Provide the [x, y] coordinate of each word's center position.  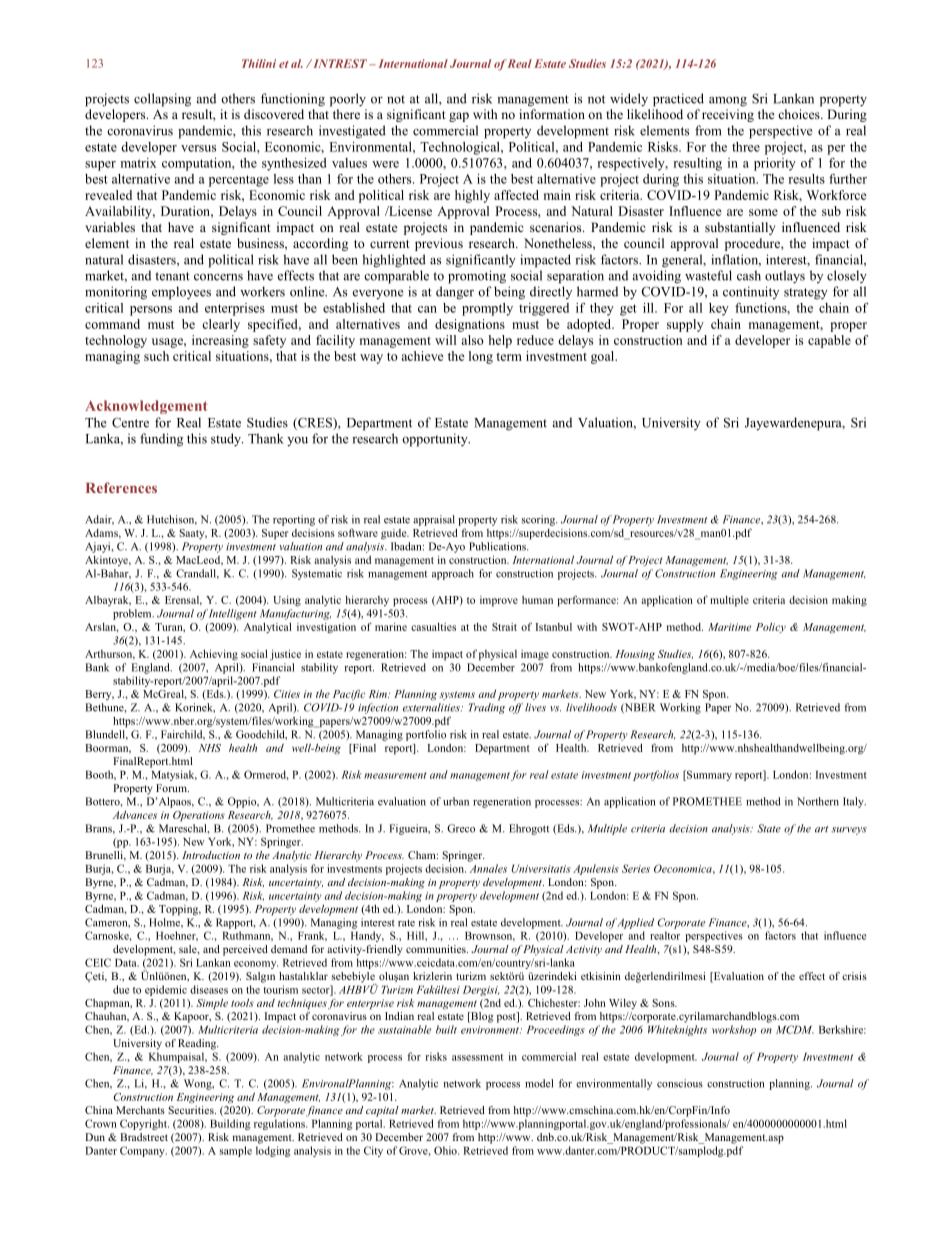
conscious [680, 1083]
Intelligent [233, 614]
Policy [771, 628]
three [746, 147]
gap [459, 117]
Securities [192, 1108]
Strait [504, 627]
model [539, 1083]
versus [198, 148]
